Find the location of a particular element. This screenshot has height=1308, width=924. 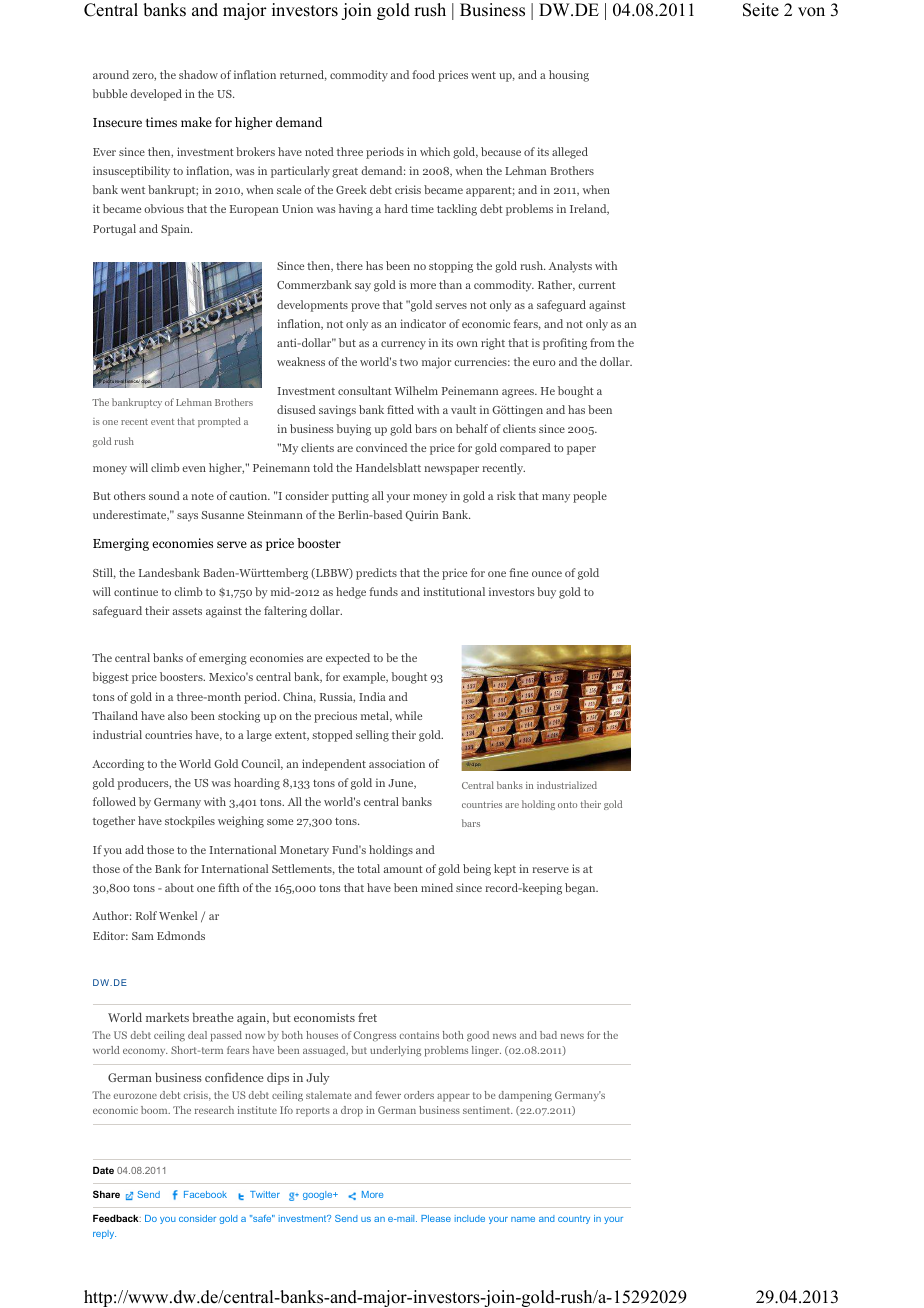

Seite is located at coordinates (761, 10).
